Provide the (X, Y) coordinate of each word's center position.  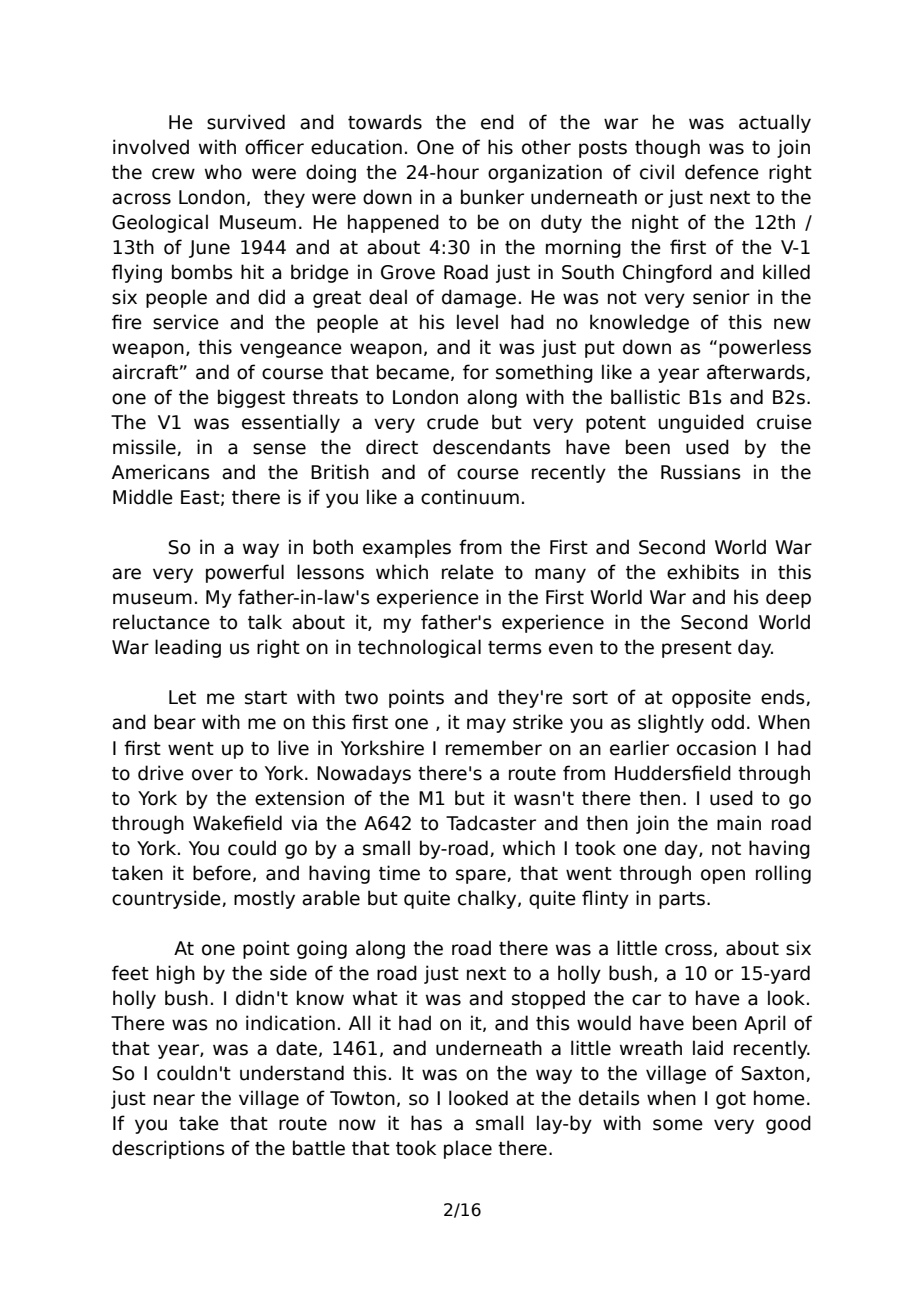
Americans (161, 472)
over (212, 775)
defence (722, 172)
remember (494, 748)
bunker (492, 197)
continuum (470, 497)
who (223, 172)
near (174, 1100)
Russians (701, 472)
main (739, 823)
